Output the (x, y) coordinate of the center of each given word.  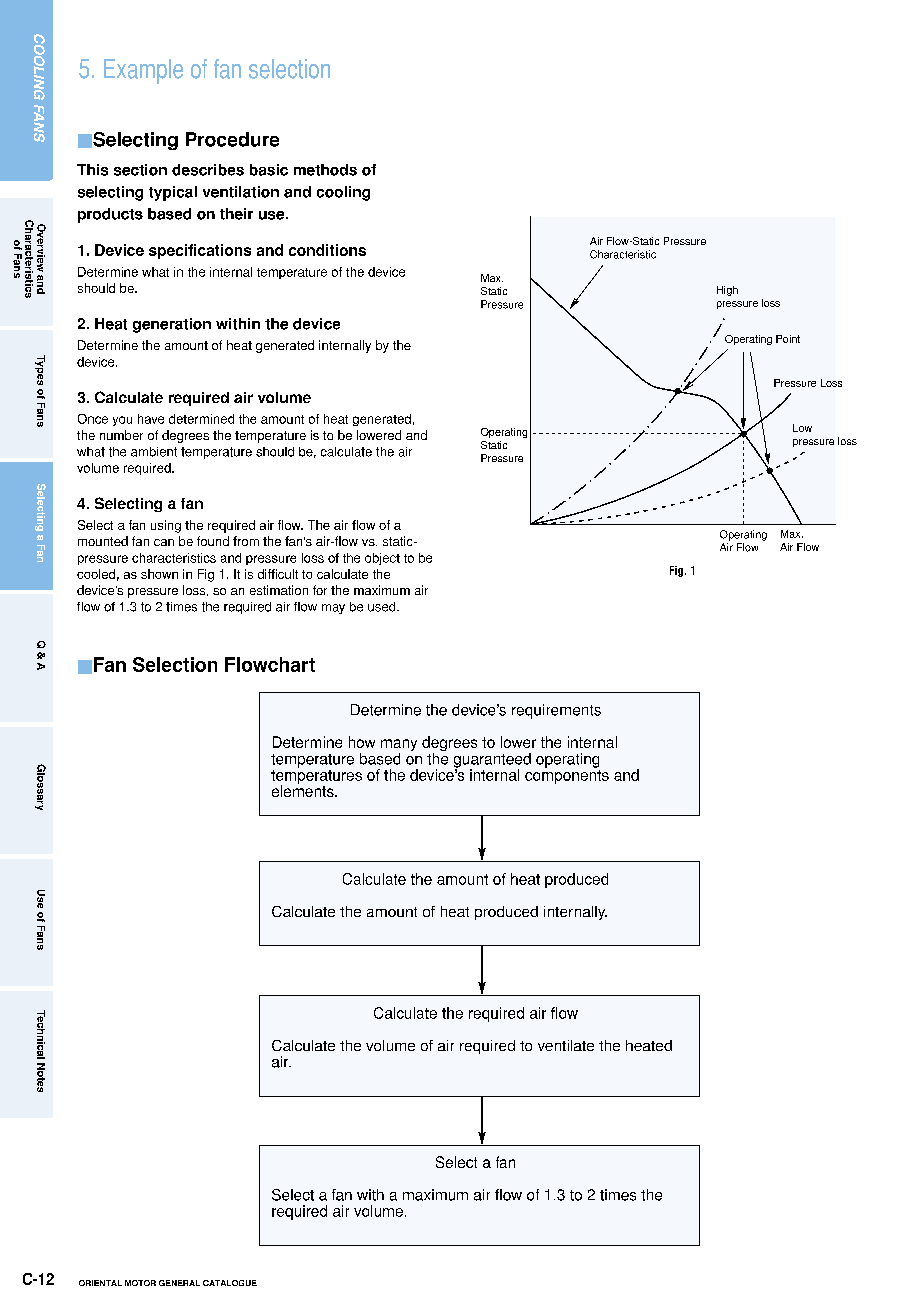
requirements (556, 711)
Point (788, 339)
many (399, 746)
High (727, 291)
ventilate (566, 1045)
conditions (327, 250)
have (151, 419)
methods (325, 170)
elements (304, 790)
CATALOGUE (230, 1283)
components (567, 777)
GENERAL (179, 1283)
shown (159, 574)
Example (143, 71)
